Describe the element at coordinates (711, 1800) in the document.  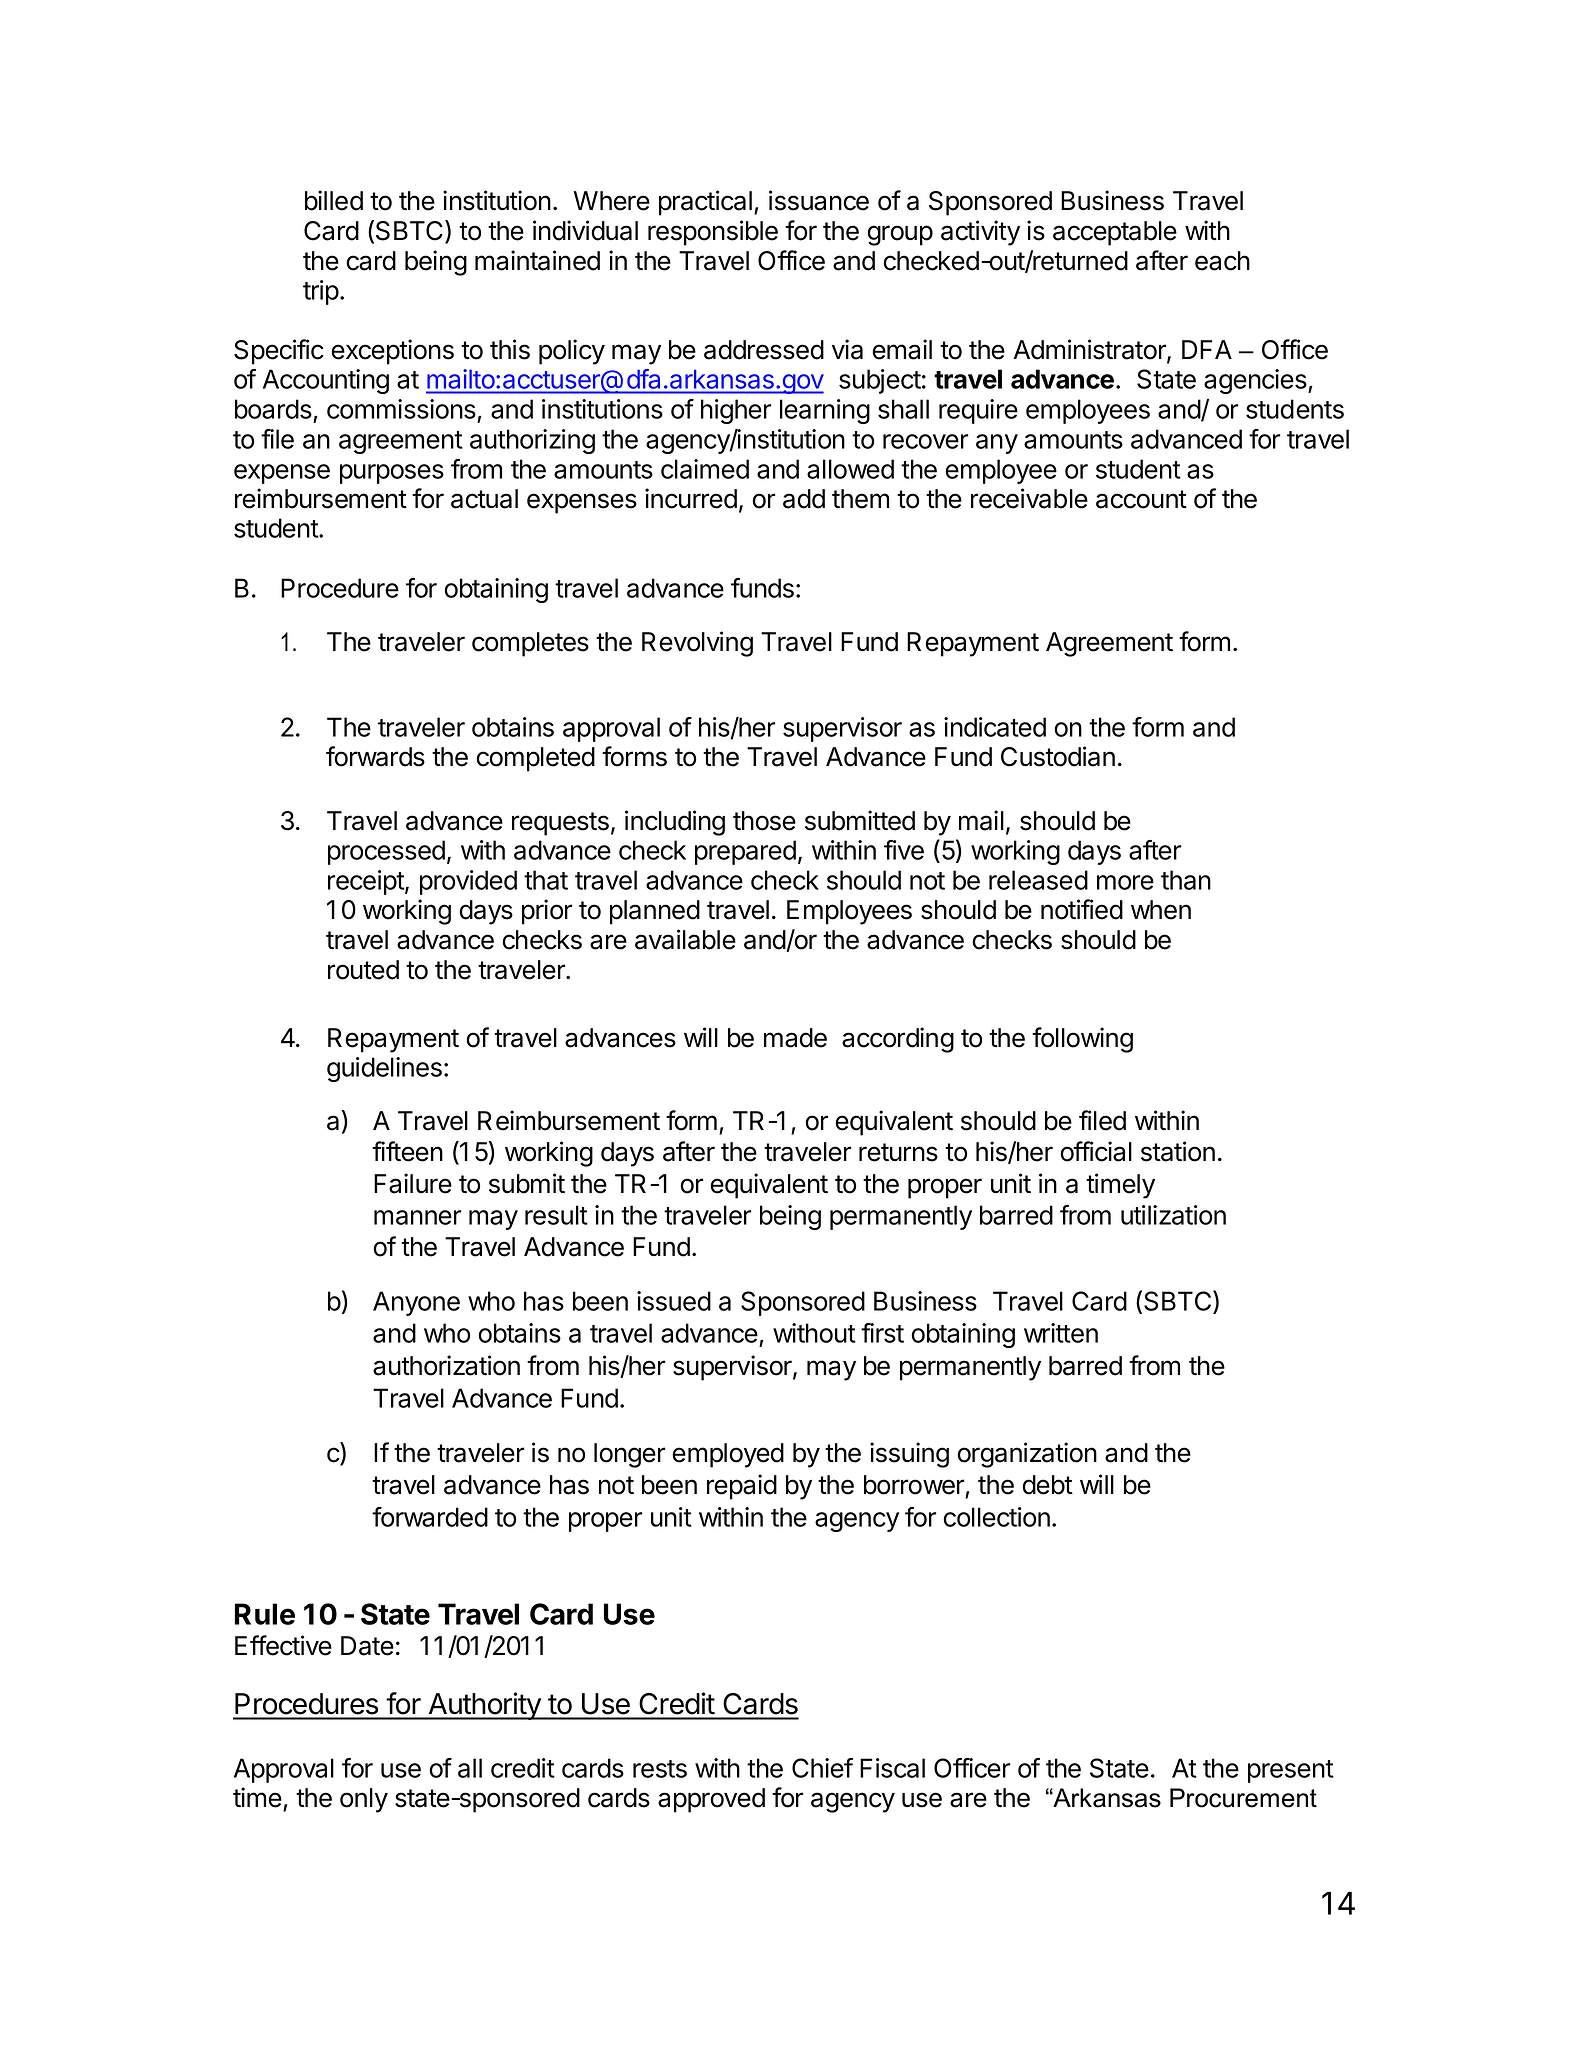
I see `approved` at that location.
